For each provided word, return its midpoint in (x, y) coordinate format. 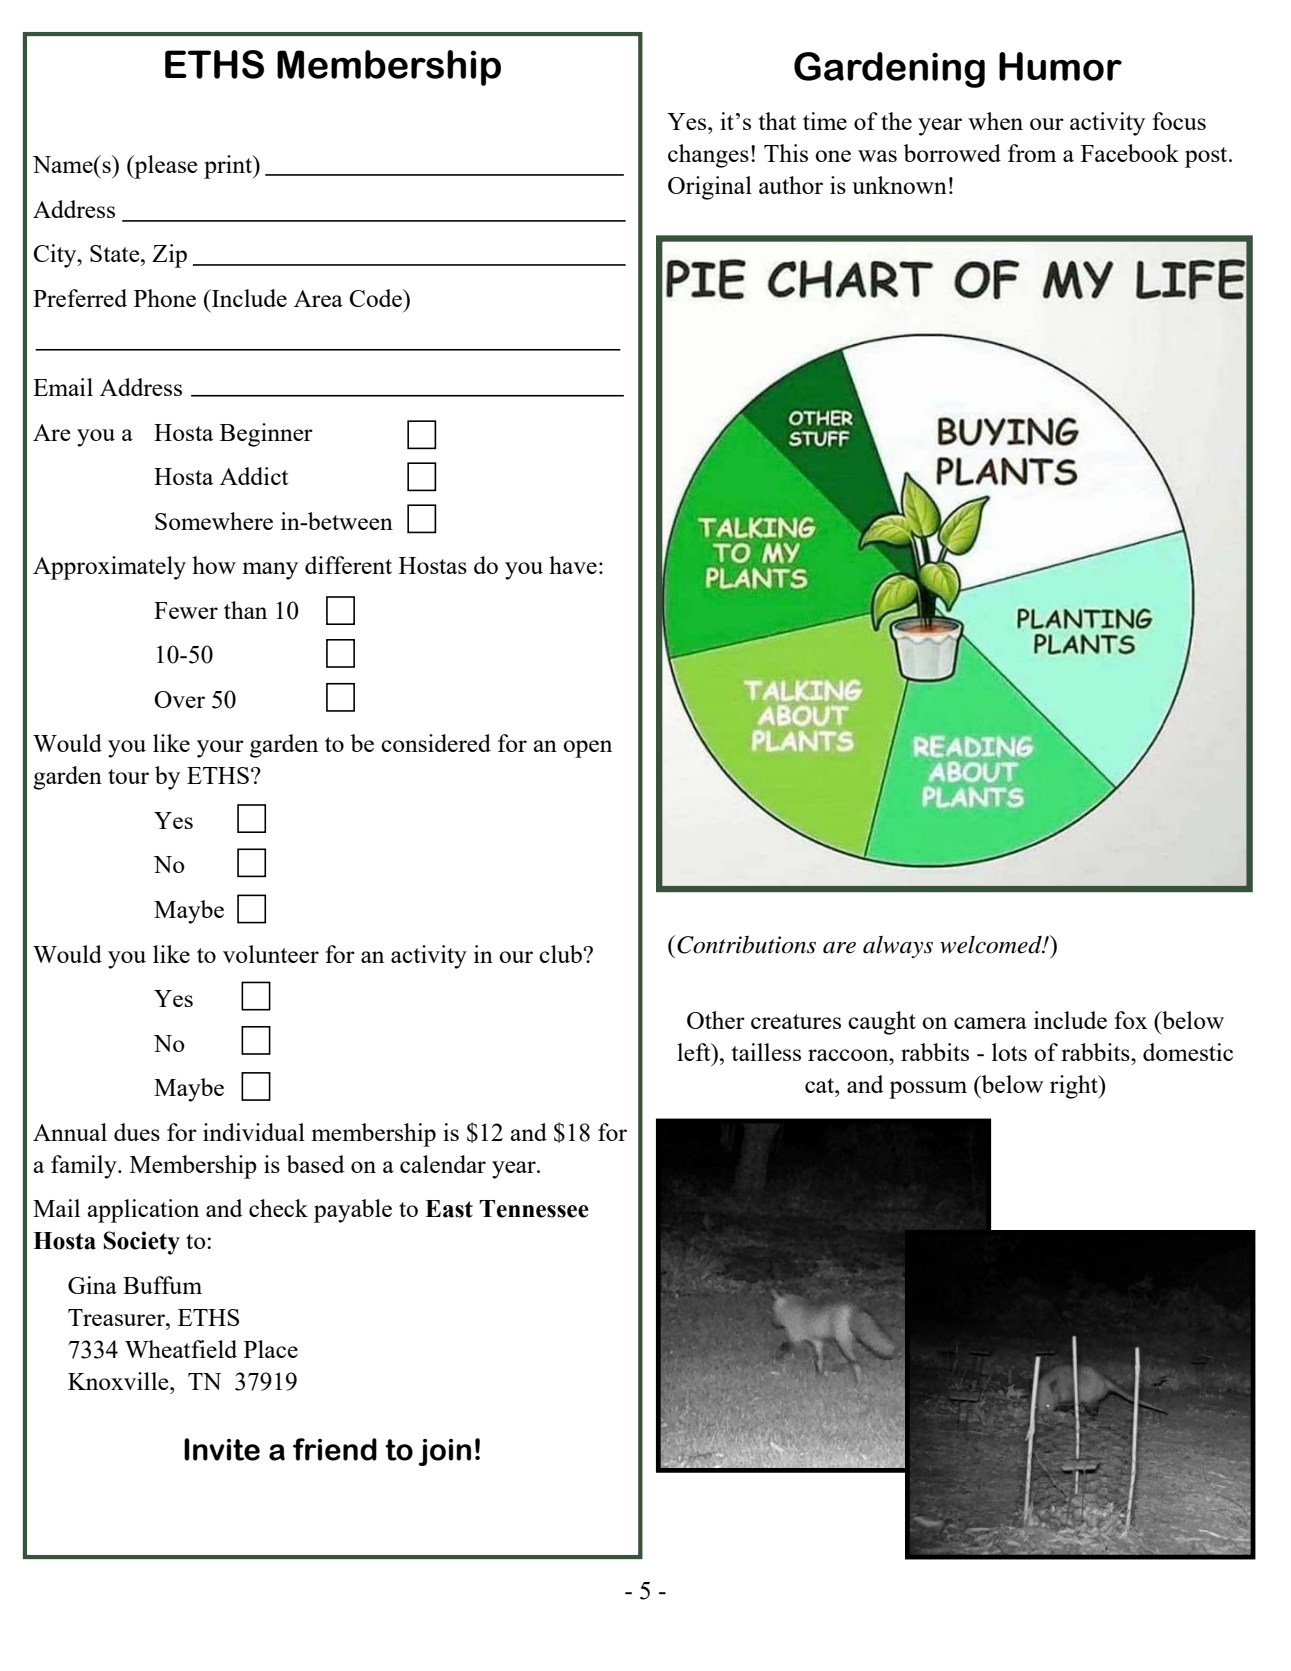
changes (708, 156)
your (220, 749)
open (587, 749)
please (165, 167)
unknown (899, 185)
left (695, 1052)
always (898, 947)
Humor (1060, 66)
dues (137, 1132)
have (573, 565)
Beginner (266, 435)
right (1075, 1087)
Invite (222, 1449)
